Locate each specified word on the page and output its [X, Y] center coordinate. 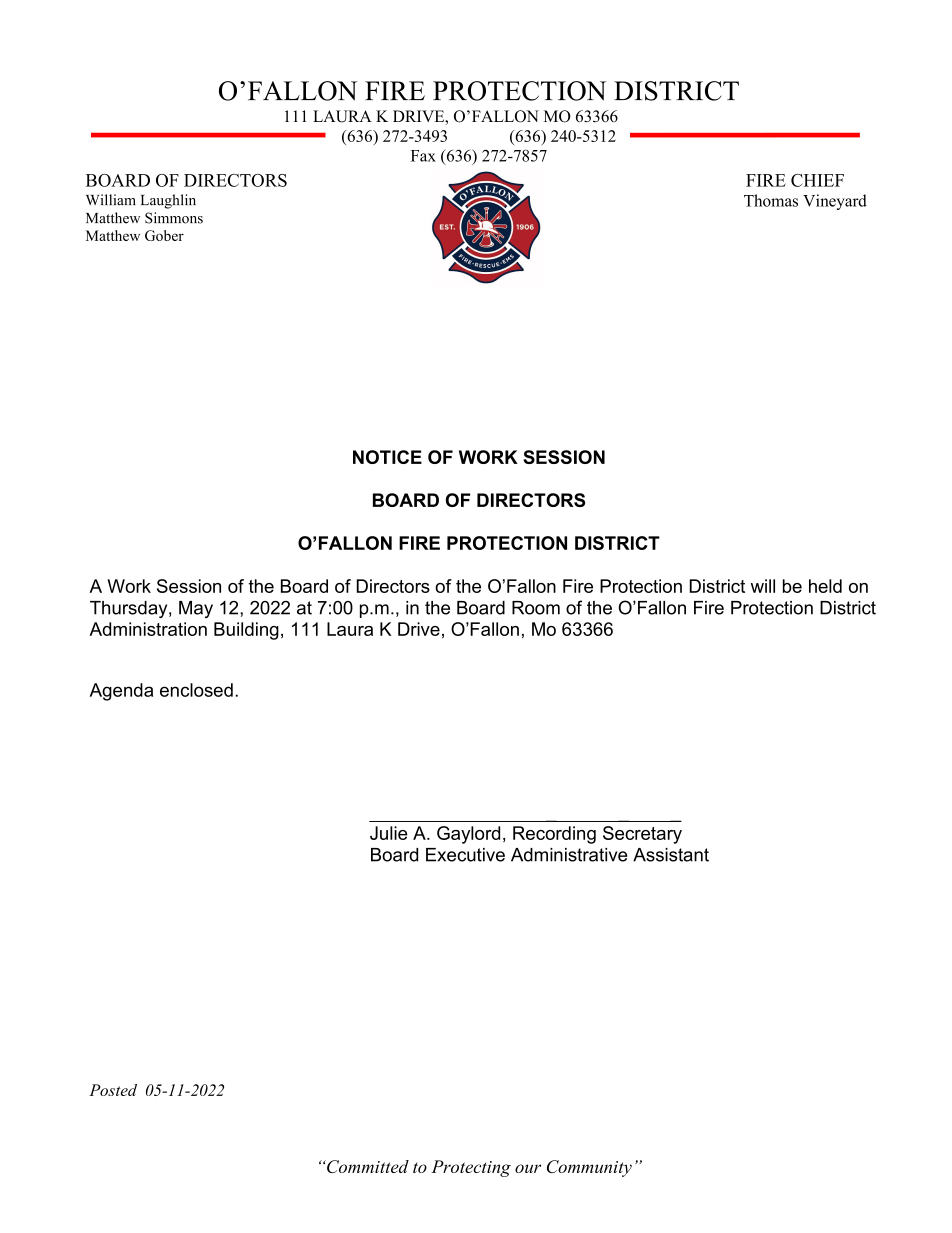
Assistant [671, 855]
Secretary [642, 835]
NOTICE [387, 457]
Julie [389, 833]
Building [246, 631]
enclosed [196, 690]
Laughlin [168, 201]
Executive [465, 855]
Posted [113, 1090]
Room [536, 608]
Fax [423, 156]
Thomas [771, 200]
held [825, 586]
